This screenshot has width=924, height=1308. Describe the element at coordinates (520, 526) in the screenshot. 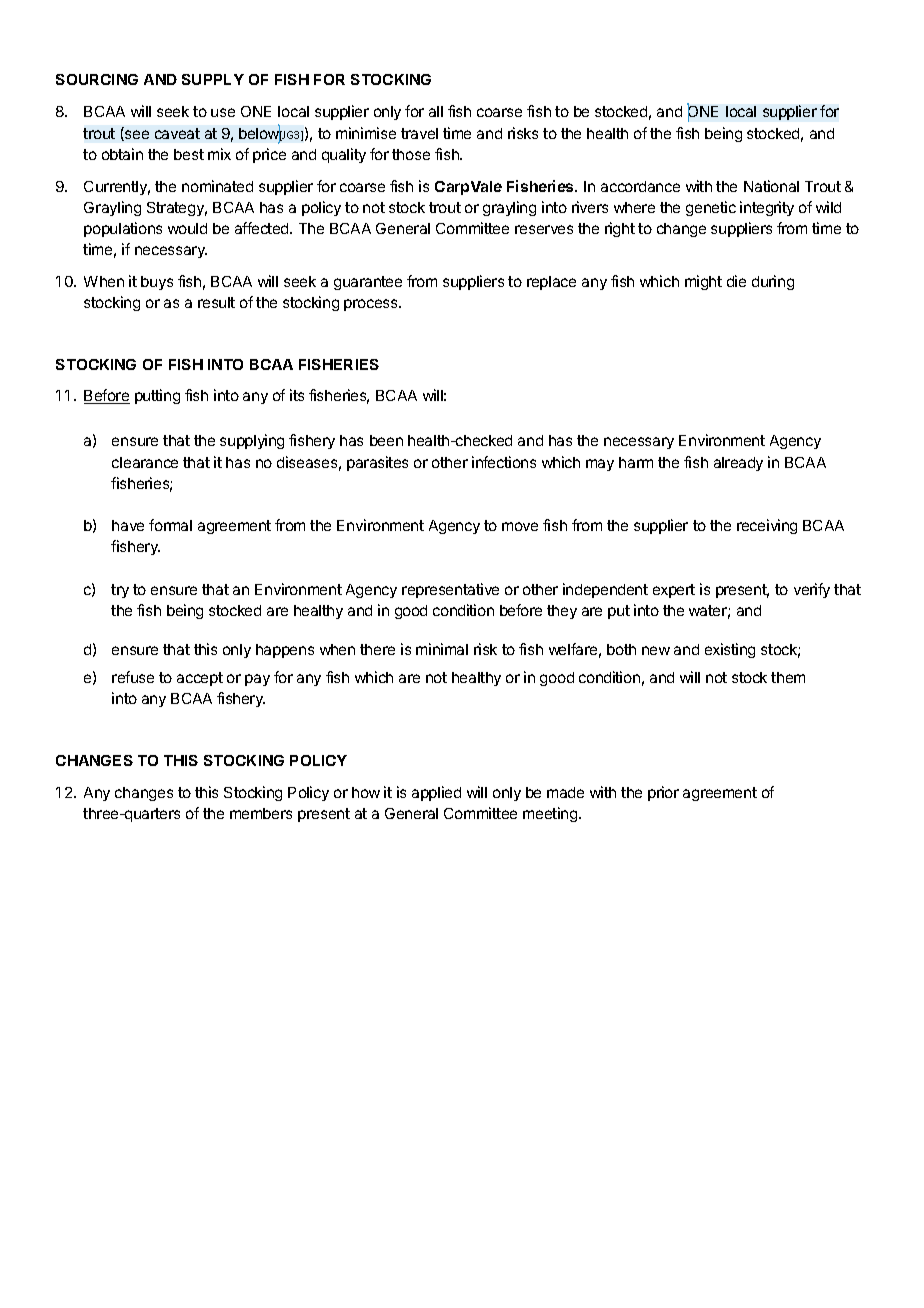

I see `move` at that location.
